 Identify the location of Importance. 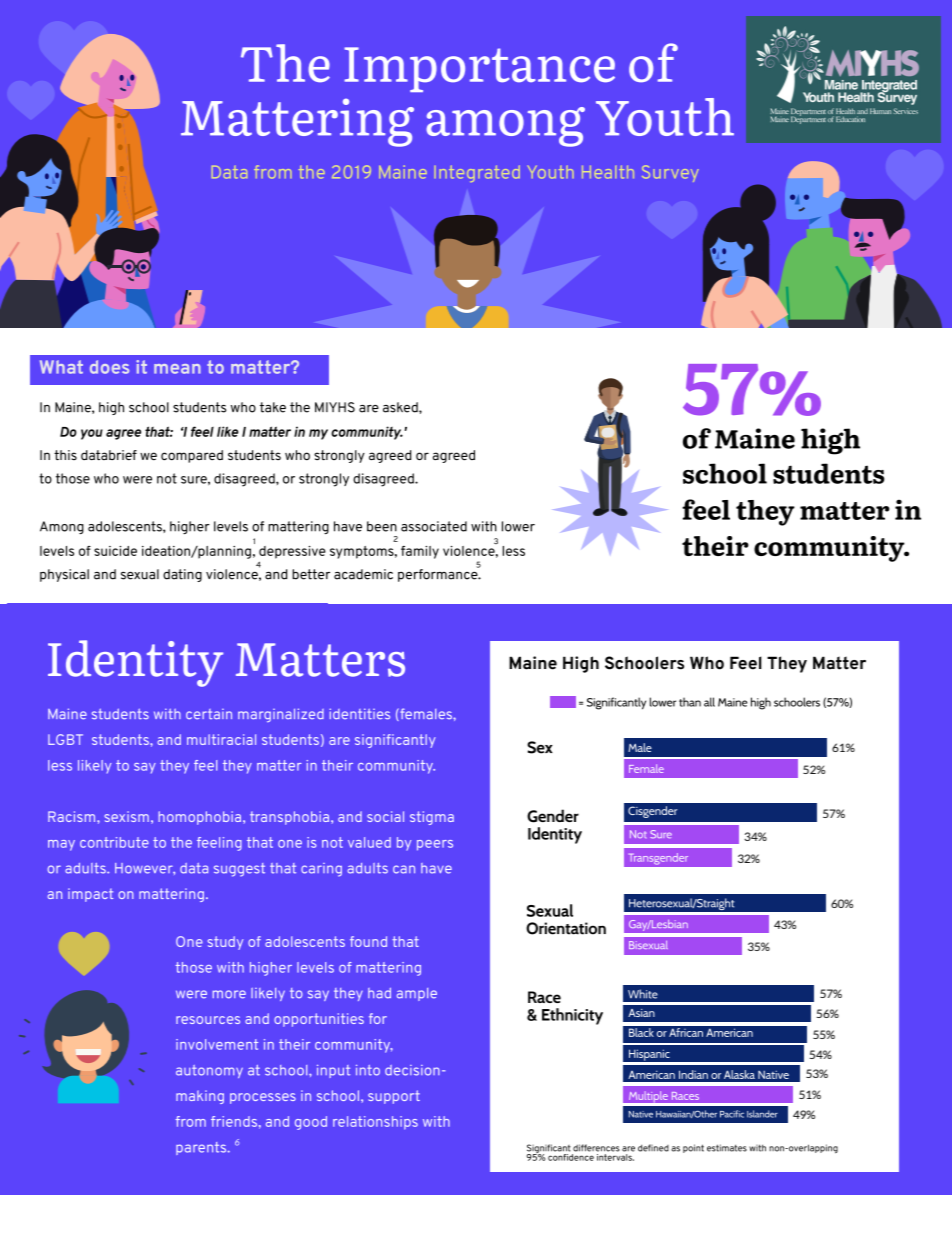
(479, 69).
